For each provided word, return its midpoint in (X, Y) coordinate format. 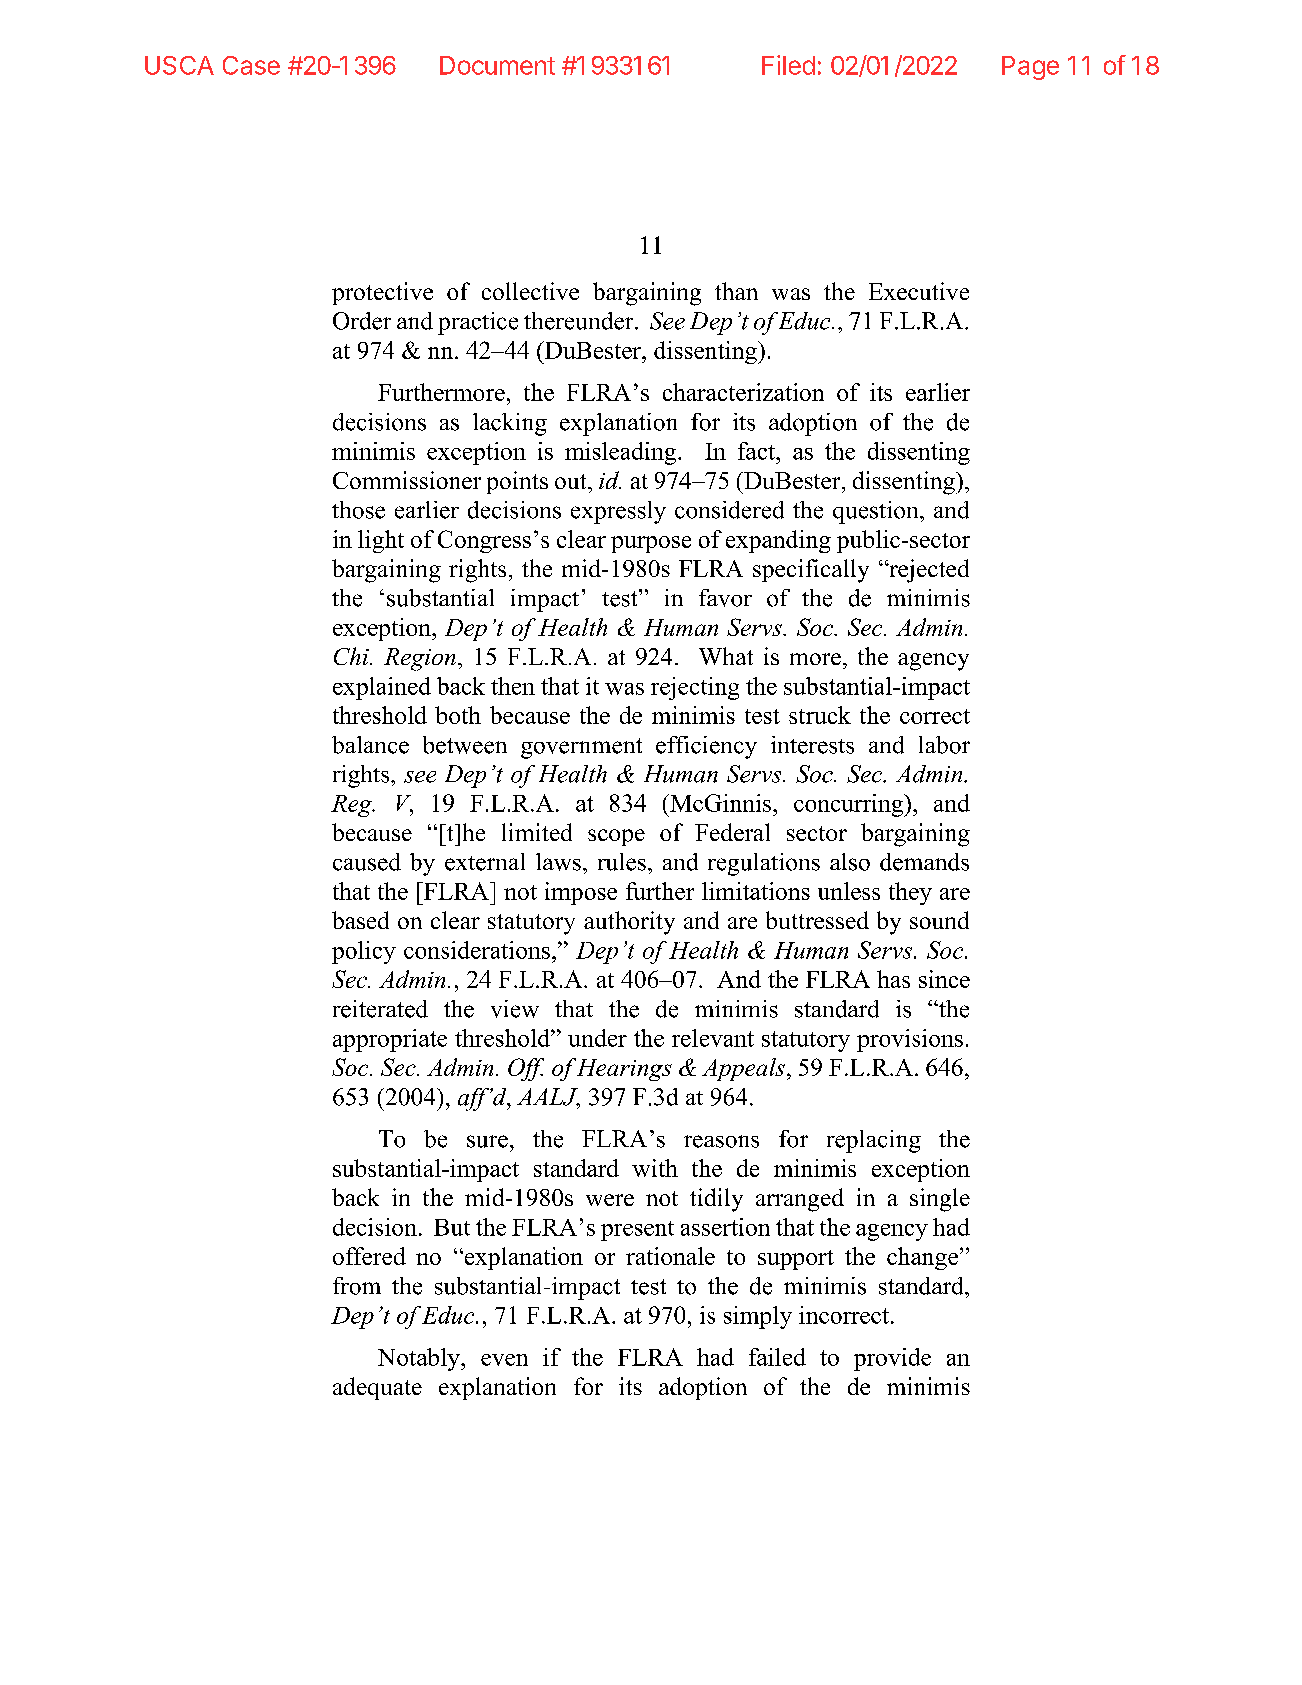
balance (370, 745)
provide (892, 1359)
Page (1030, 68)
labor (944, 745)
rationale (670, 1256)
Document (497, 65)
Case (251, 65)
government (581, 748)
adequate (377, 1388)
